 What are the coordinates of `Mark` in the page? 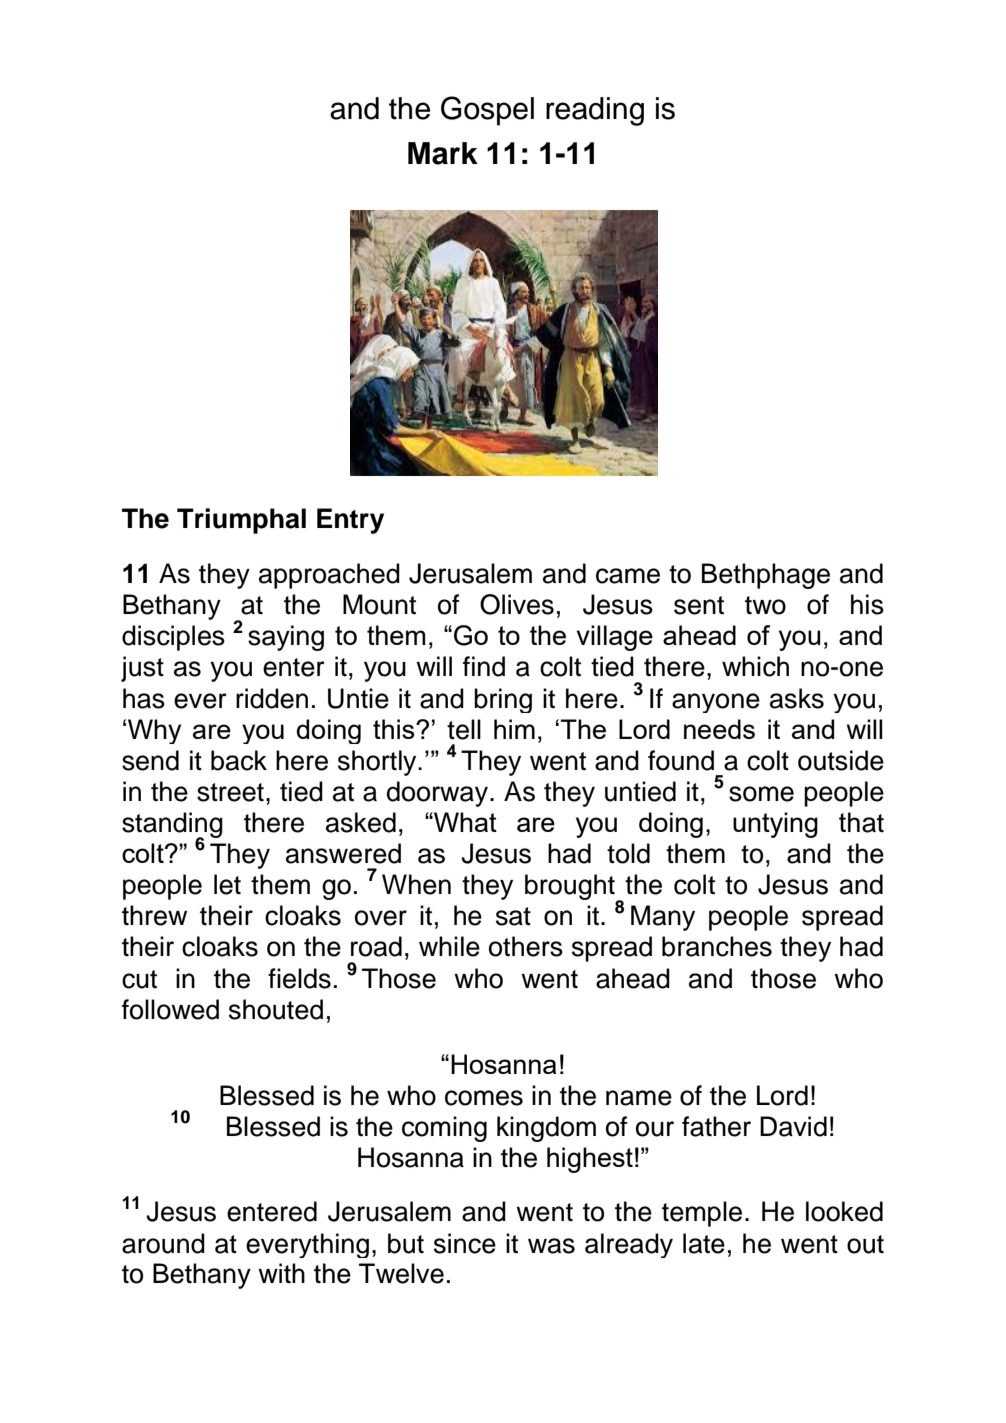 It's located at (443, 153).
